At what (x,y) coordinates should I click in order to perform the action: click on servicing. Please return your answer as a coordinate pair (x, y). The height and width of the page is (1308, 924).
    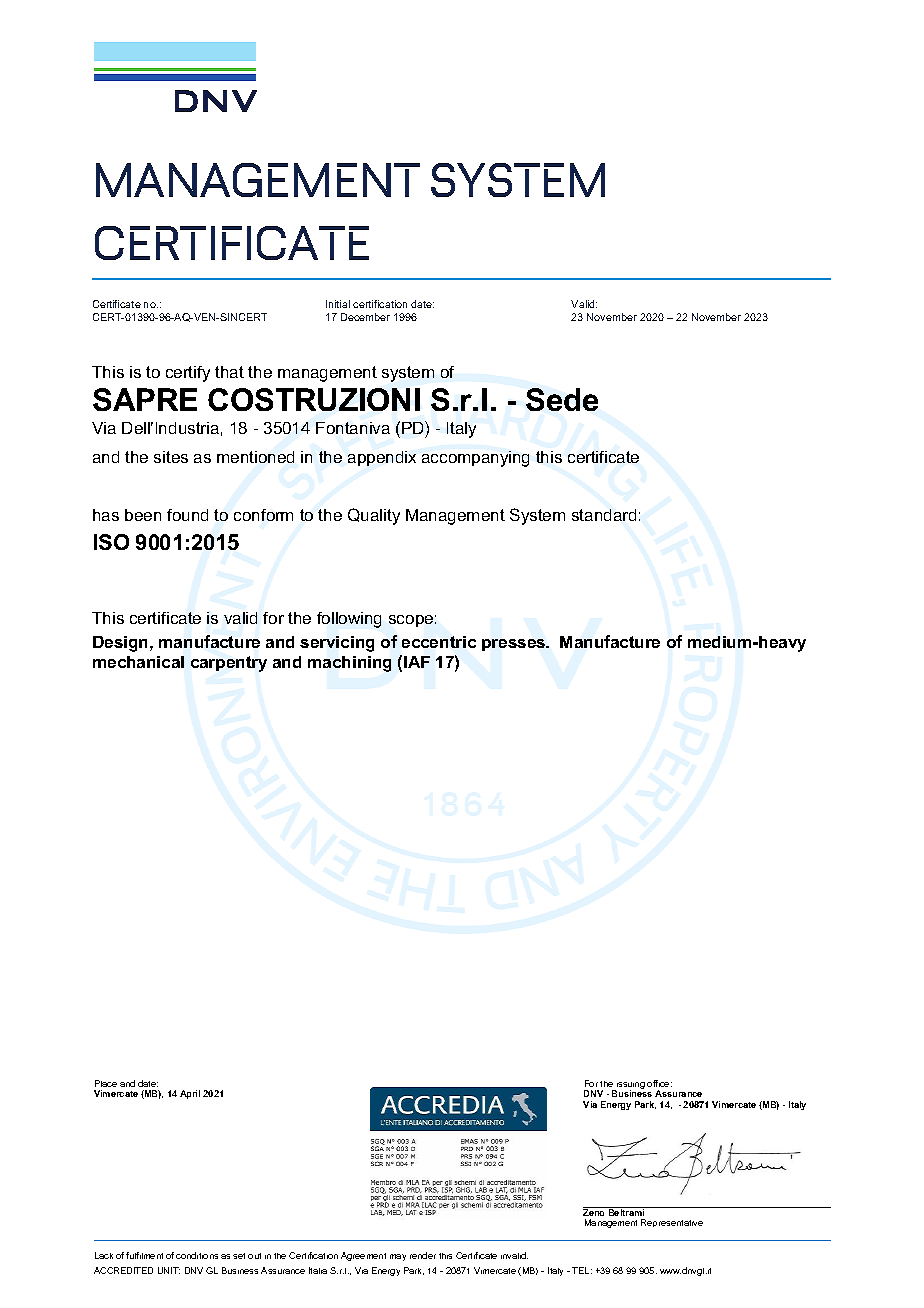
    Looking at the image, I should click on (337, 644).
